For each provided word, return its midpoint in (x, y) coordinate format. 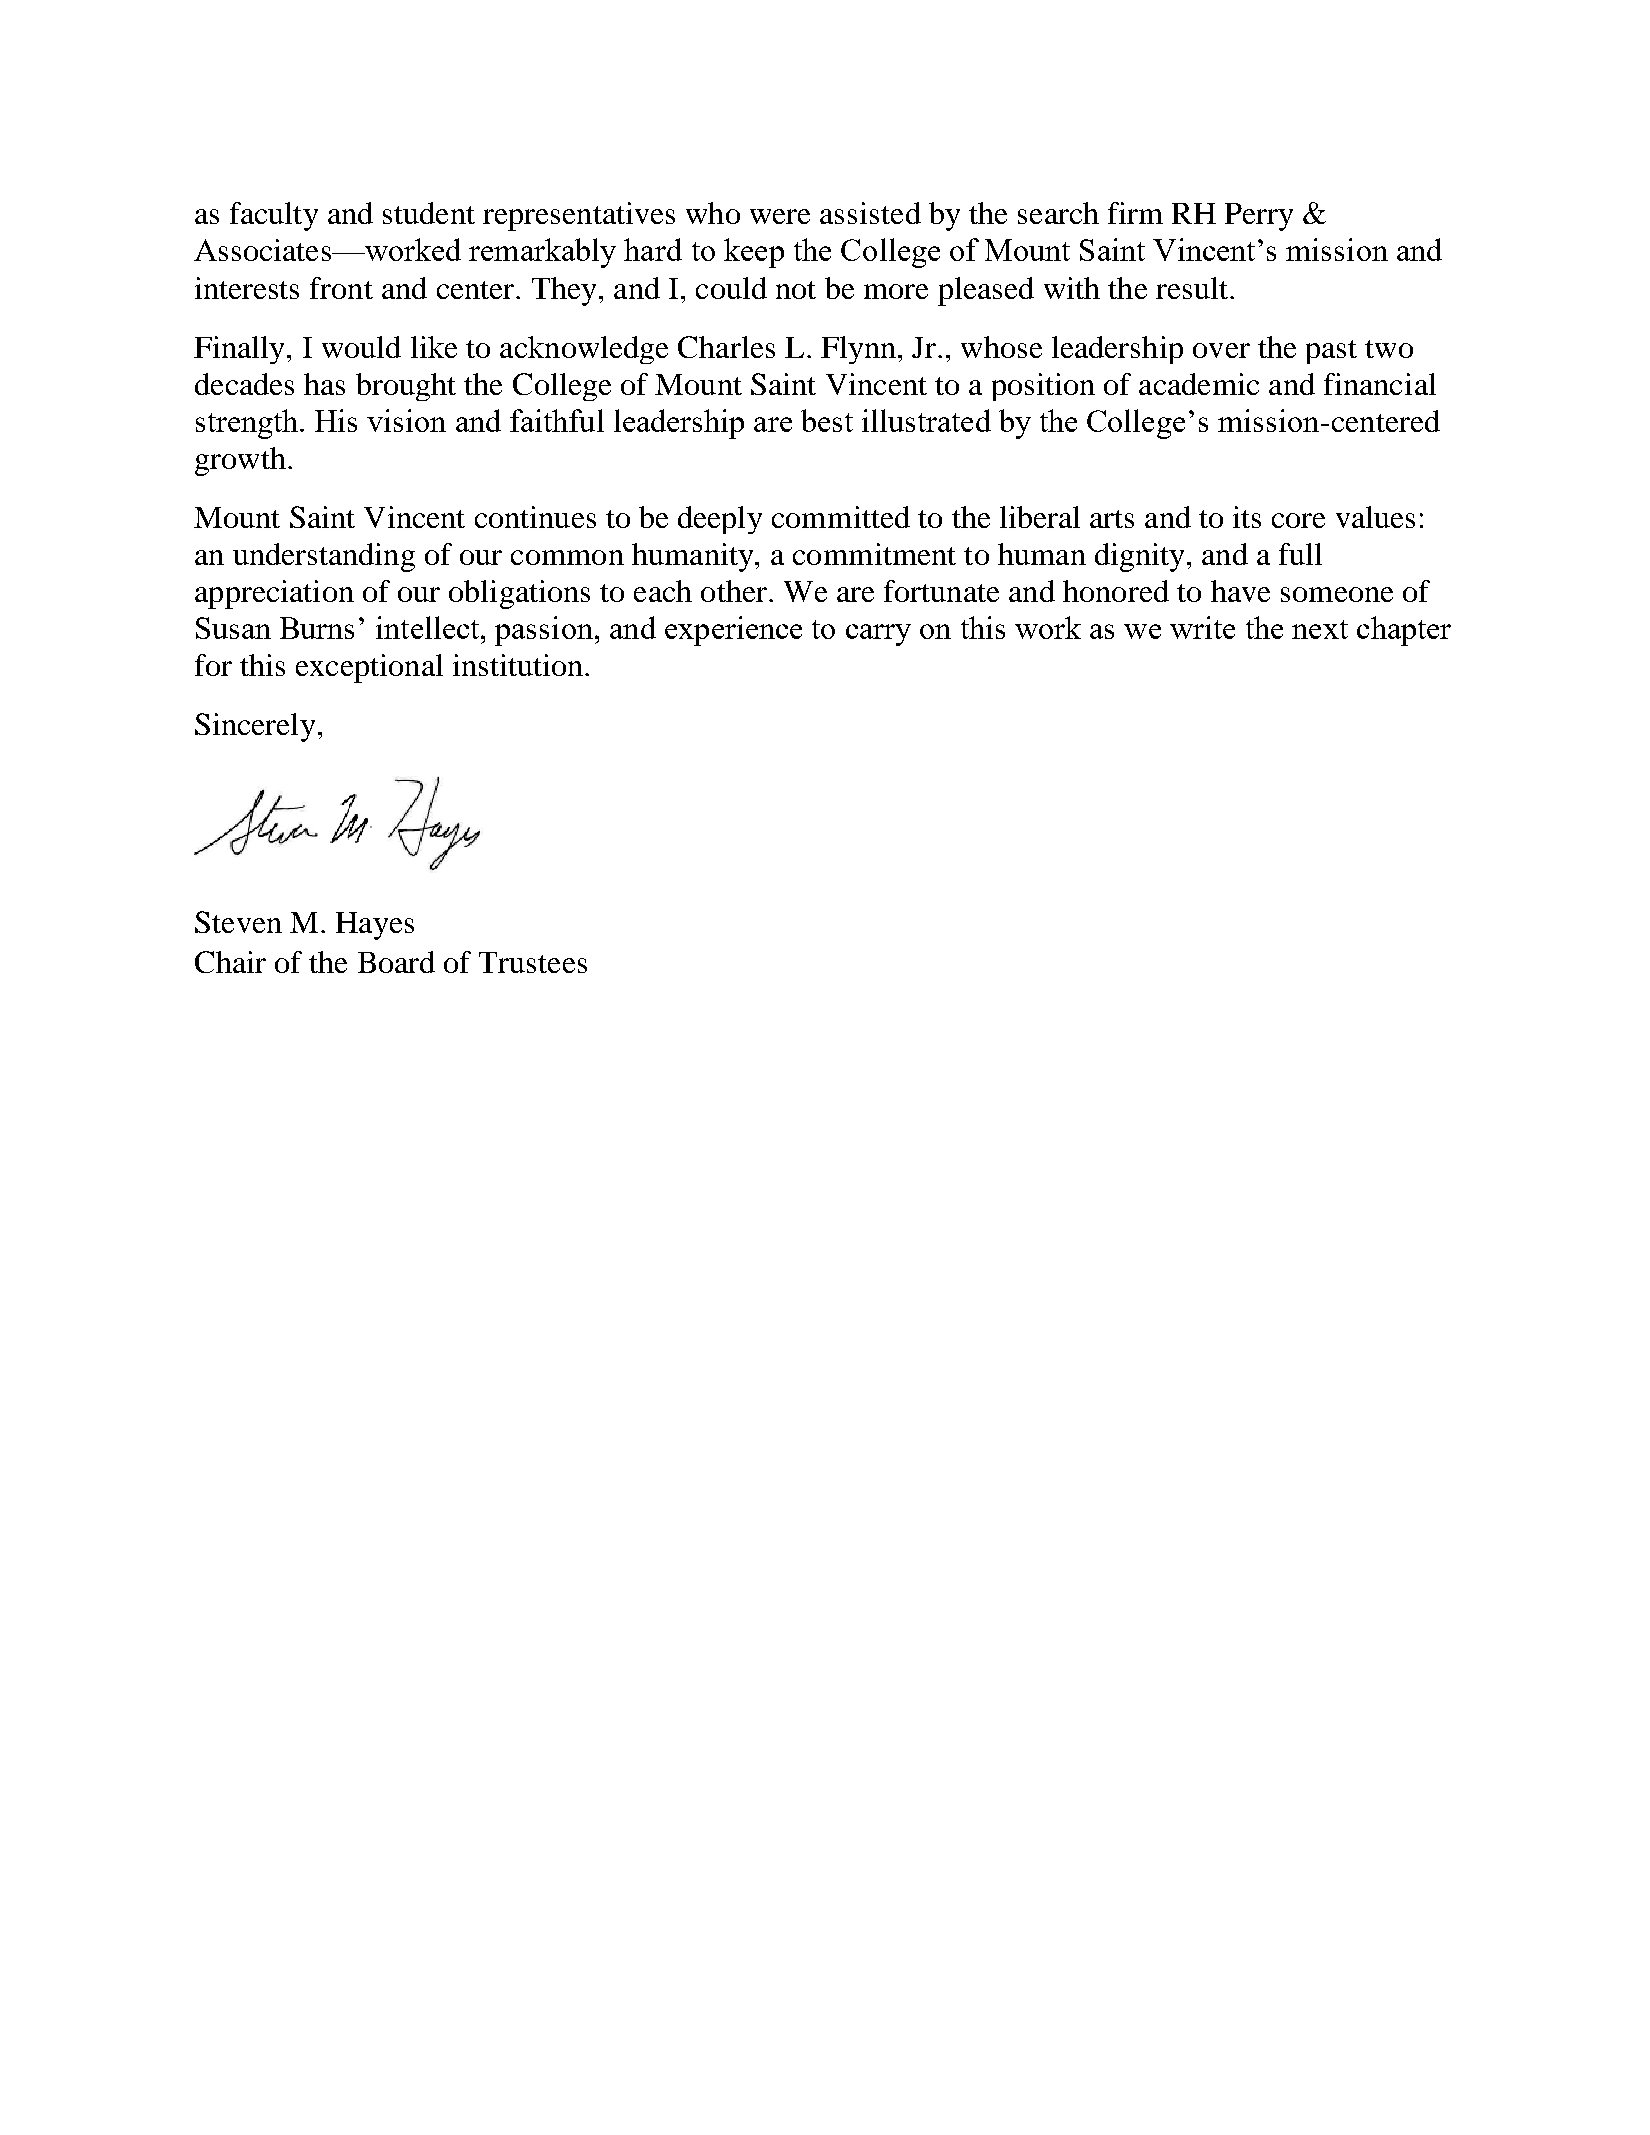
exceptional (369, 668)
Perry (1259, 217)
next (1320, 629)
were (780, 216)
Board (396, 962)
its (1247, 517)
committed (841, 517)
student (429, 213)
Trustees (533, 962)
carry (878, 635)
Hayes (375, 926)
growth (240, 461)
